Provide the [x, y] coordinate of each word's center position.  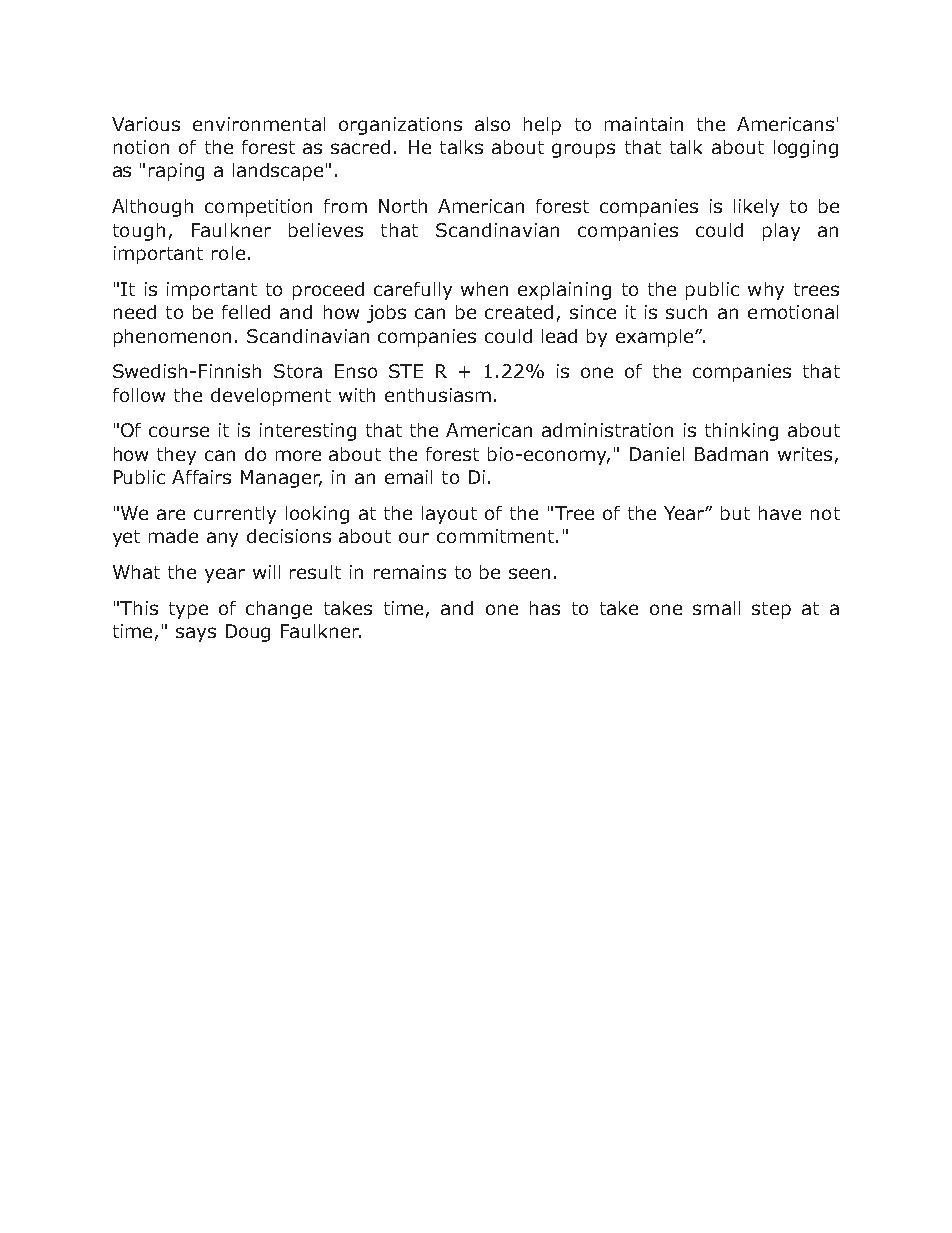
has [545, 608]
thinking [741, 432]
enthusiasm [438, 395]
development [271, 397]
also [492, 124]
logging [806, 149]
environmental [259, 124]
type [188, 610]
